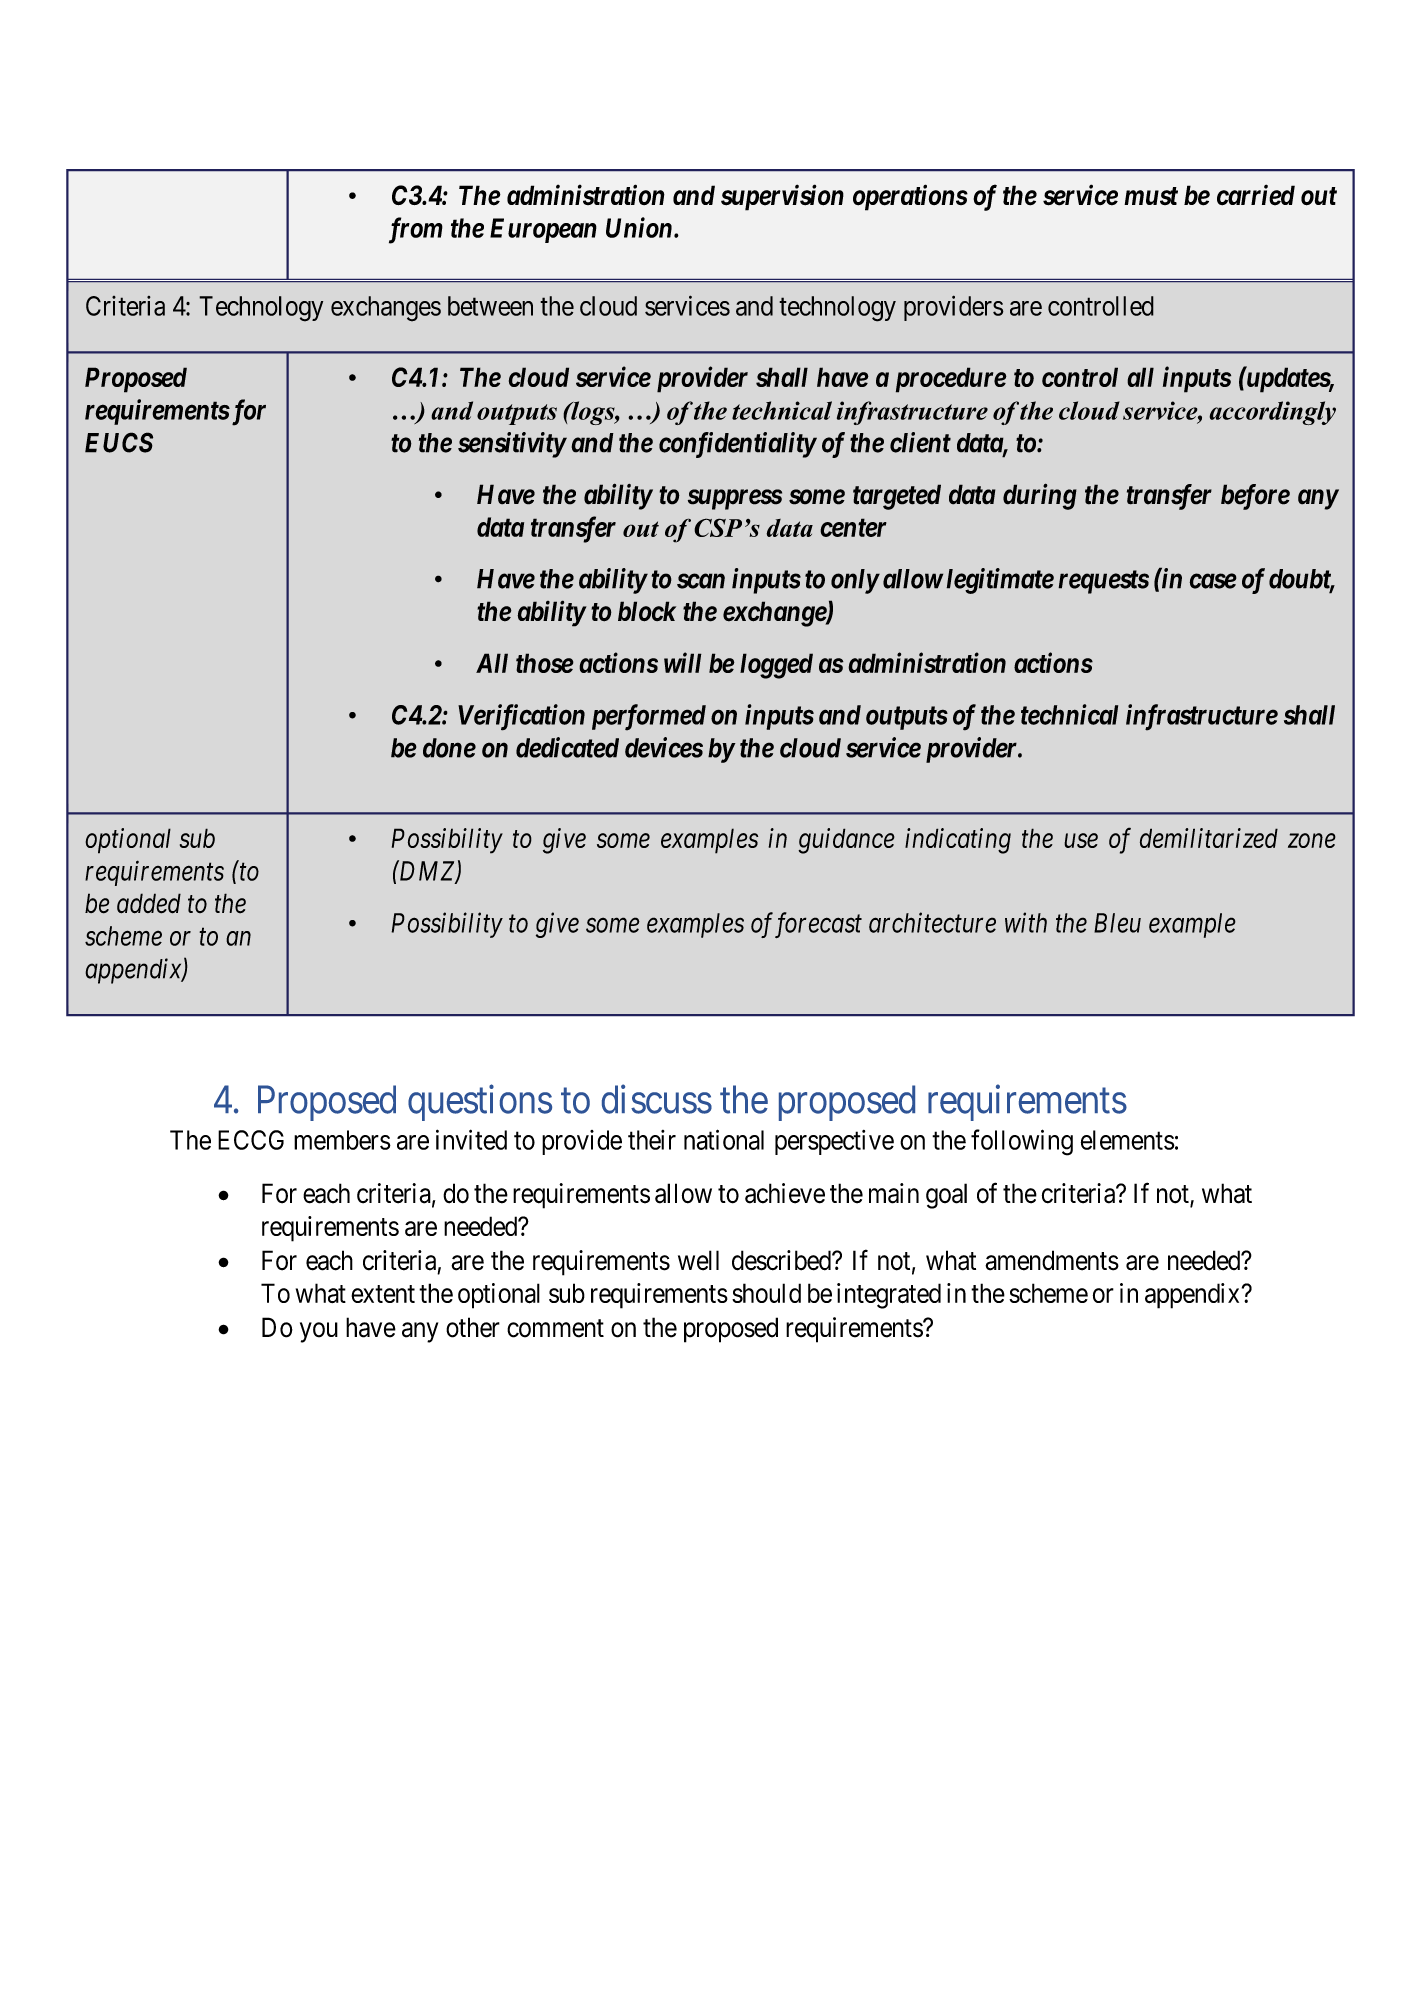  I want to click on from, so click(416, 230).
